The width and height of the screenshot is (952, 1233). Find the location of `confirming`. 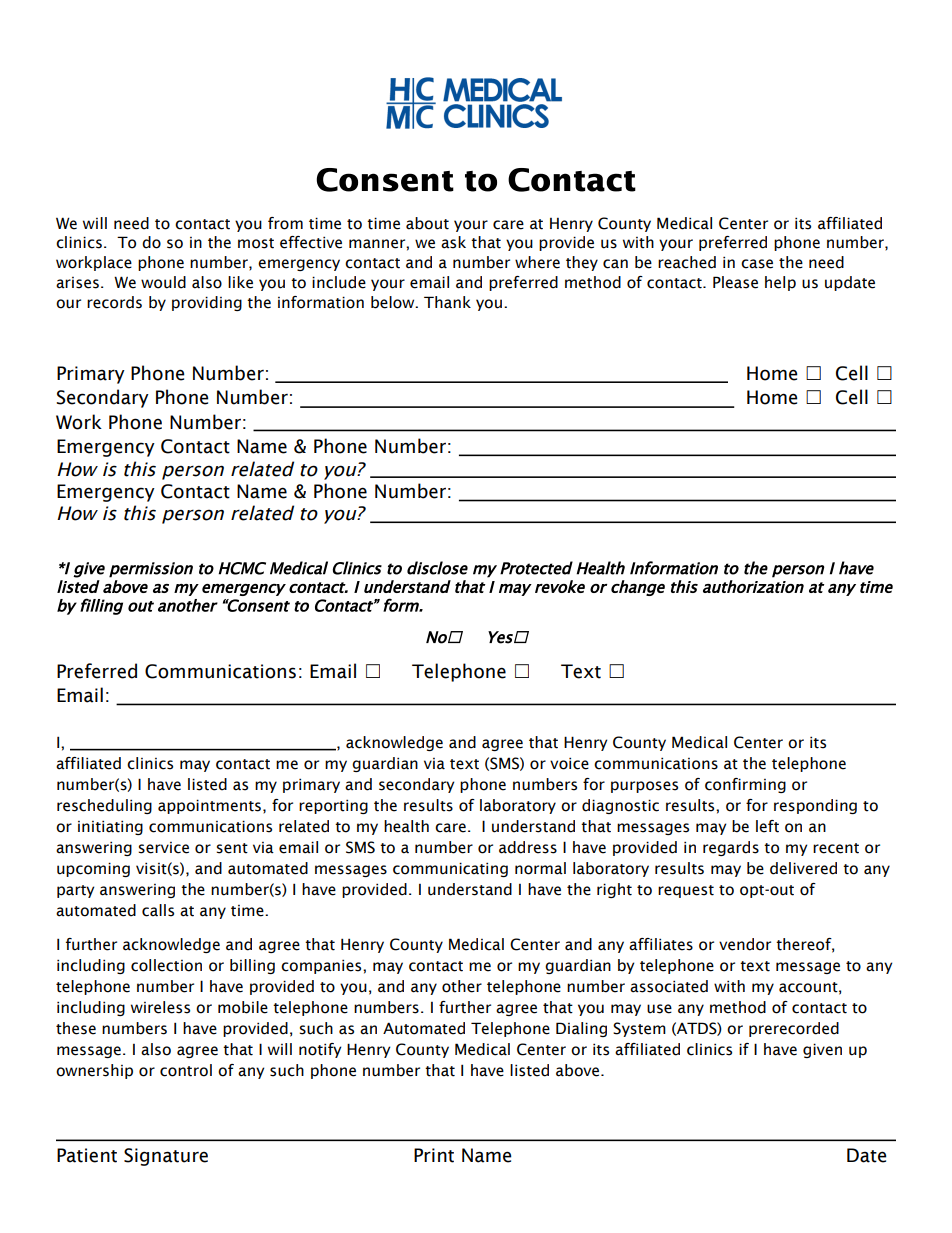

confirming is located at coordinates (745, 785).
